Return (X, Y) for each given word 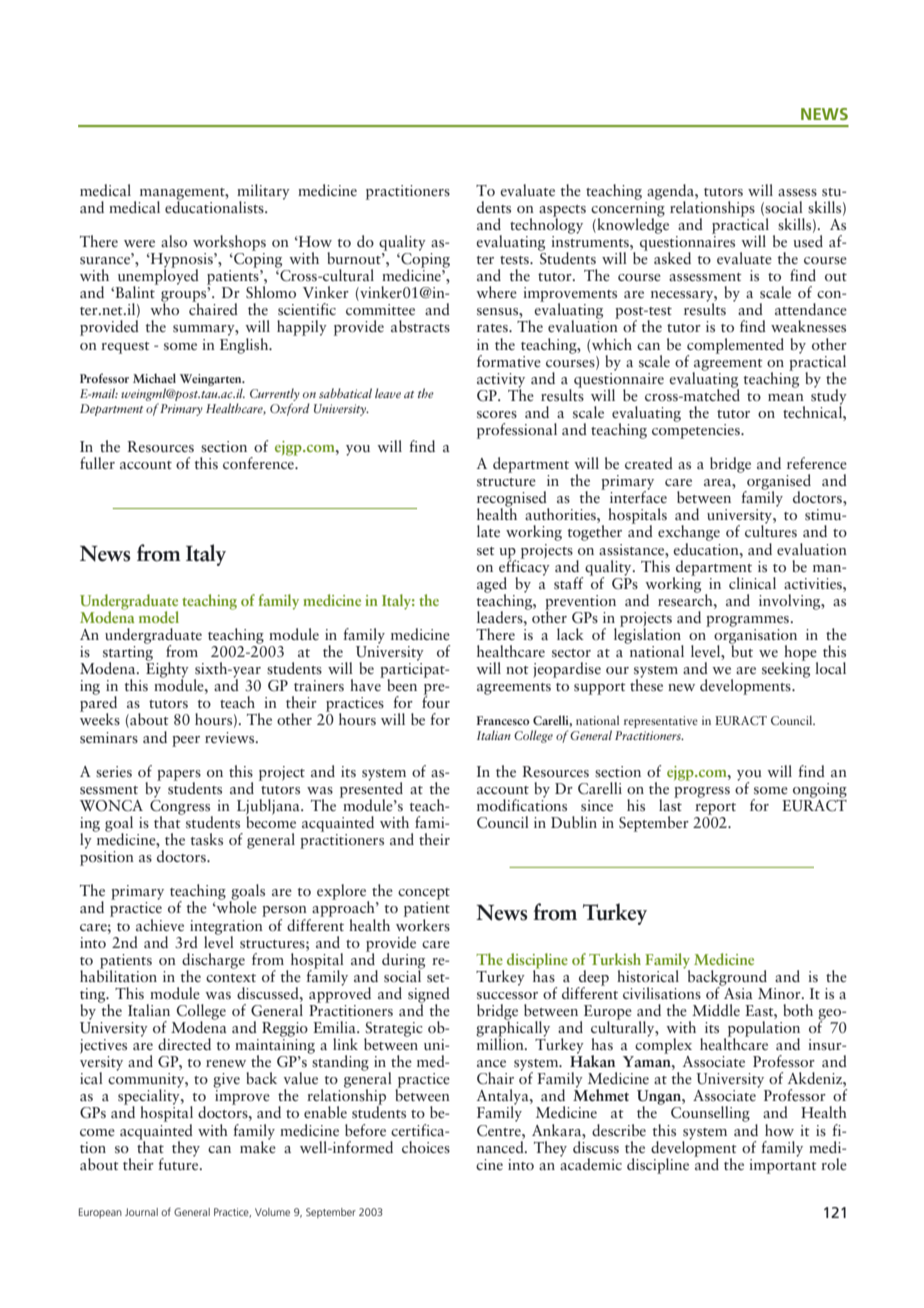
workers (423, 924)
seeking (786, 669)
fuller (97, 463)
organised (778, 483)
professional (517, 431)
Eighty (167, 670)
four (436, 701)
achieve (160, 925)
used (808, 241)
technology (546, 225)
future (179, 1162)
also (174, 241)
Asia (737, 992)
